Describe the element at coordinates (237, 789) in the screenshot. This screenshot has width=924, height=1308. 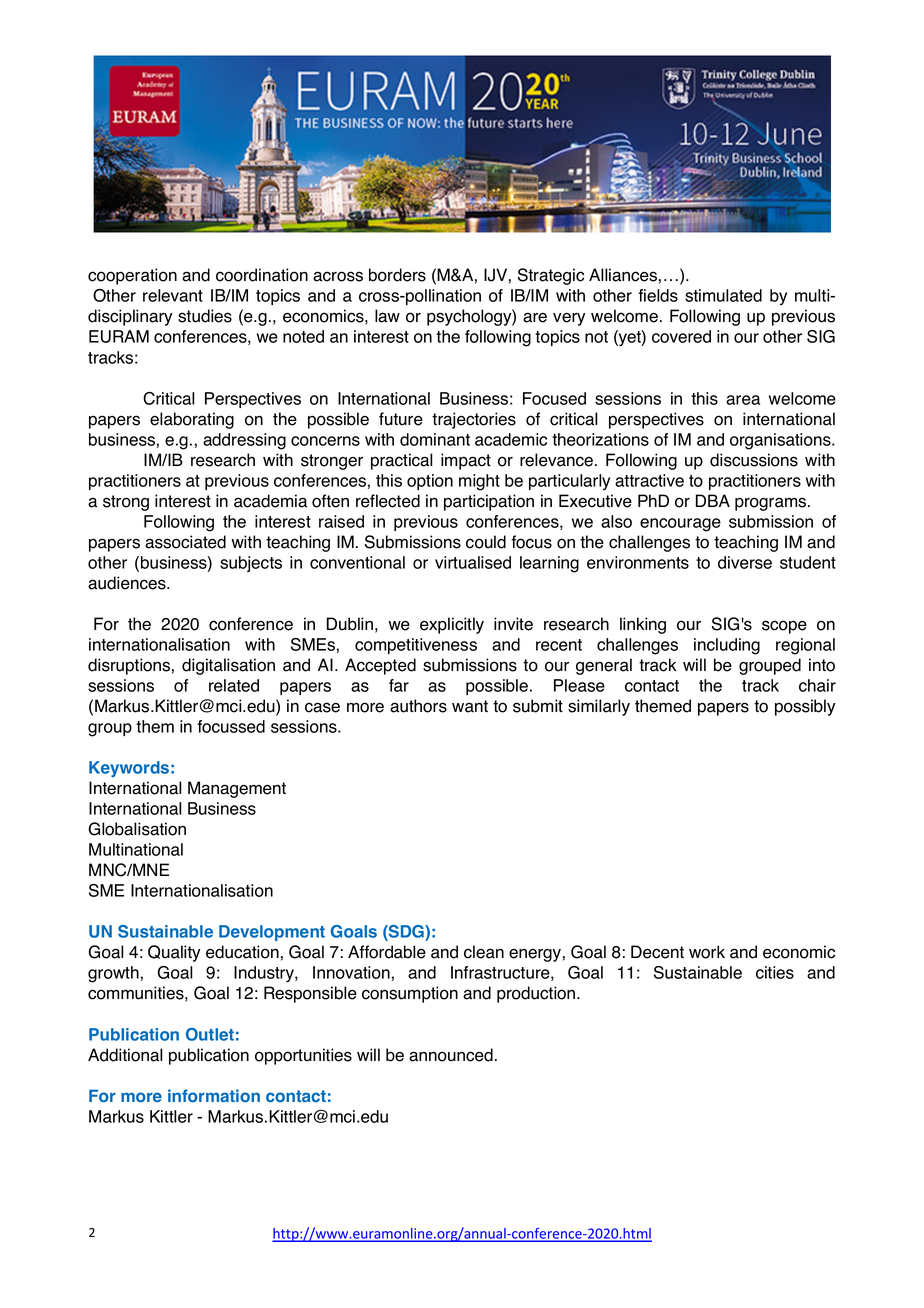
I see `Management` at that location.
